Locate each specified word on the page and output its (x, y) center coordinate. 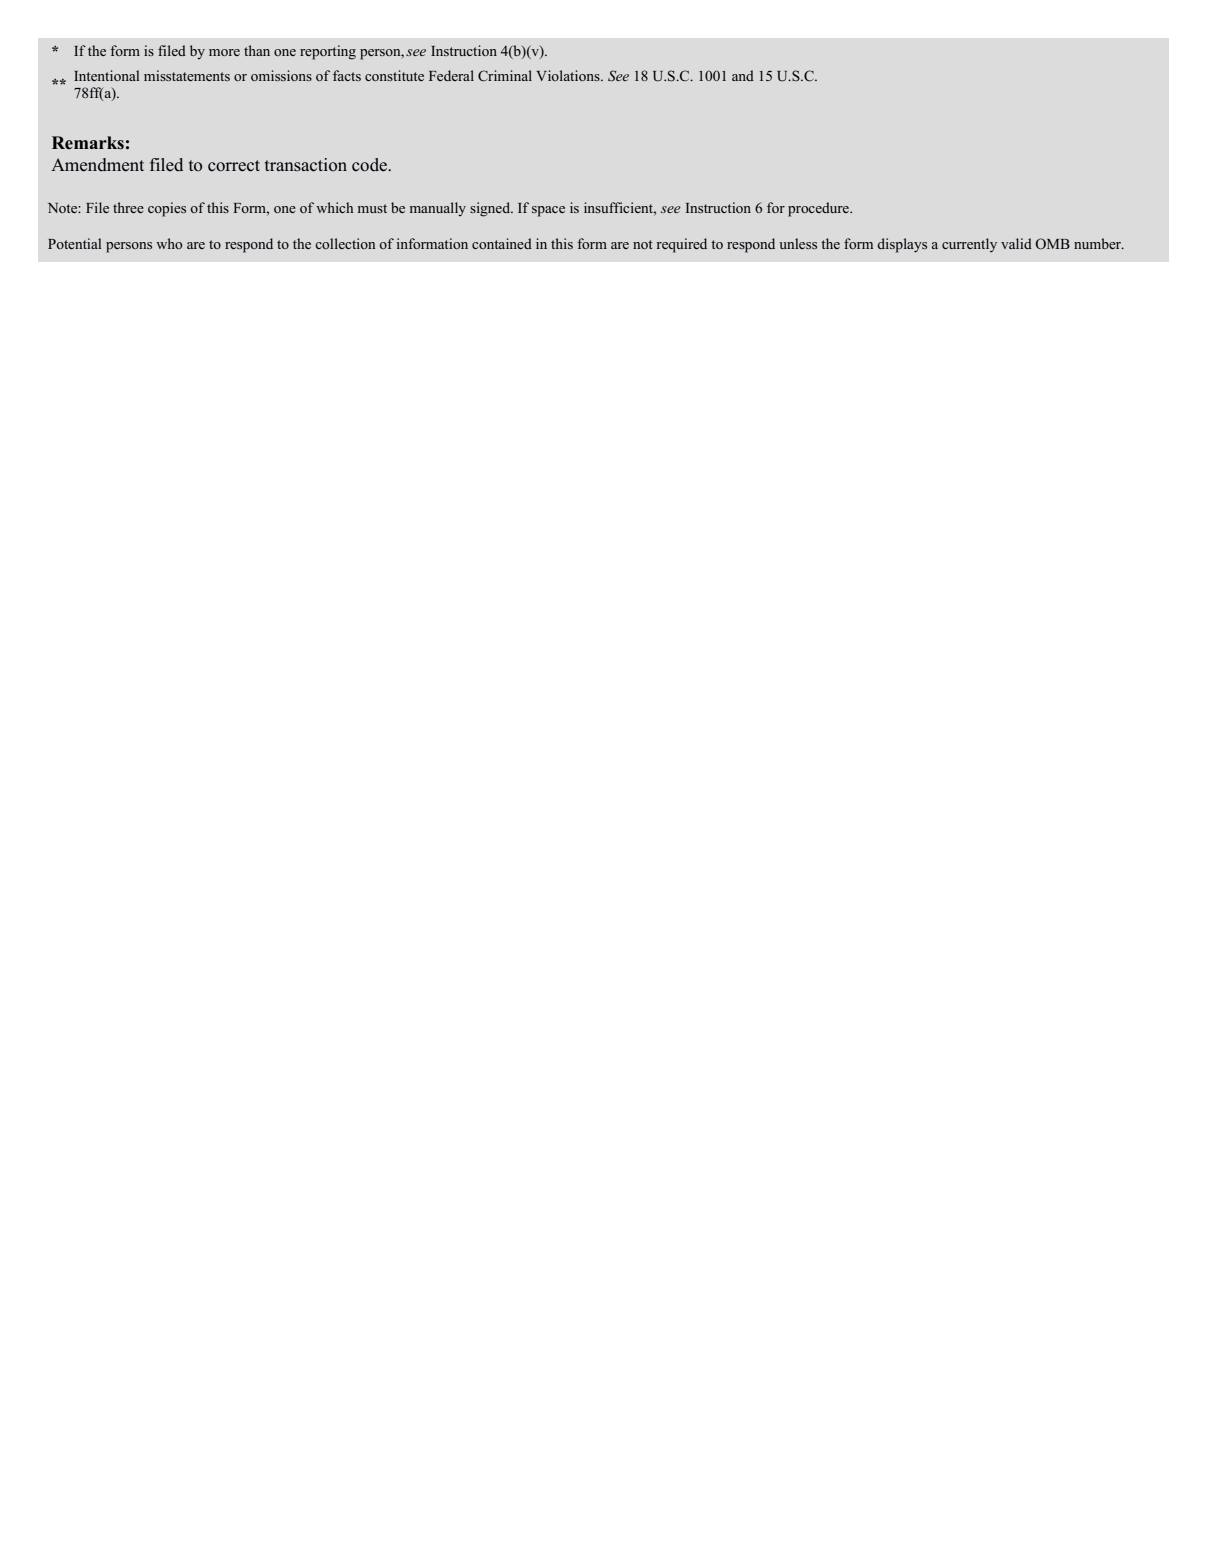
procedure (819, 209)
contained (502, 243)
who (169, 243)
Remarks (88, 143)
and (743, 75)
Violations (569, 75)
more (224, 52)
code (370, 165)
